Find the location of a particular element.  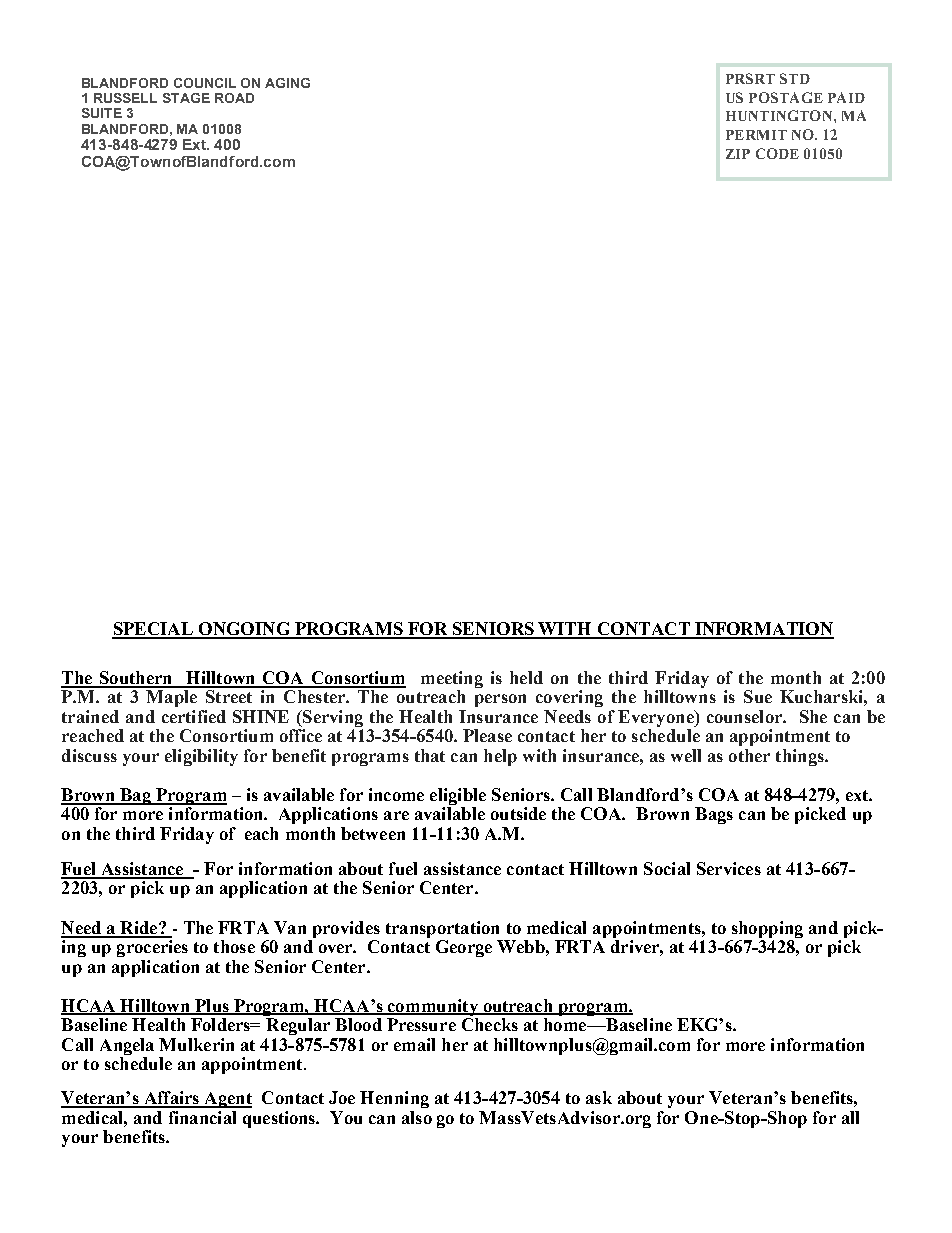

COUNCIL is located at coordinates (205, 83).
